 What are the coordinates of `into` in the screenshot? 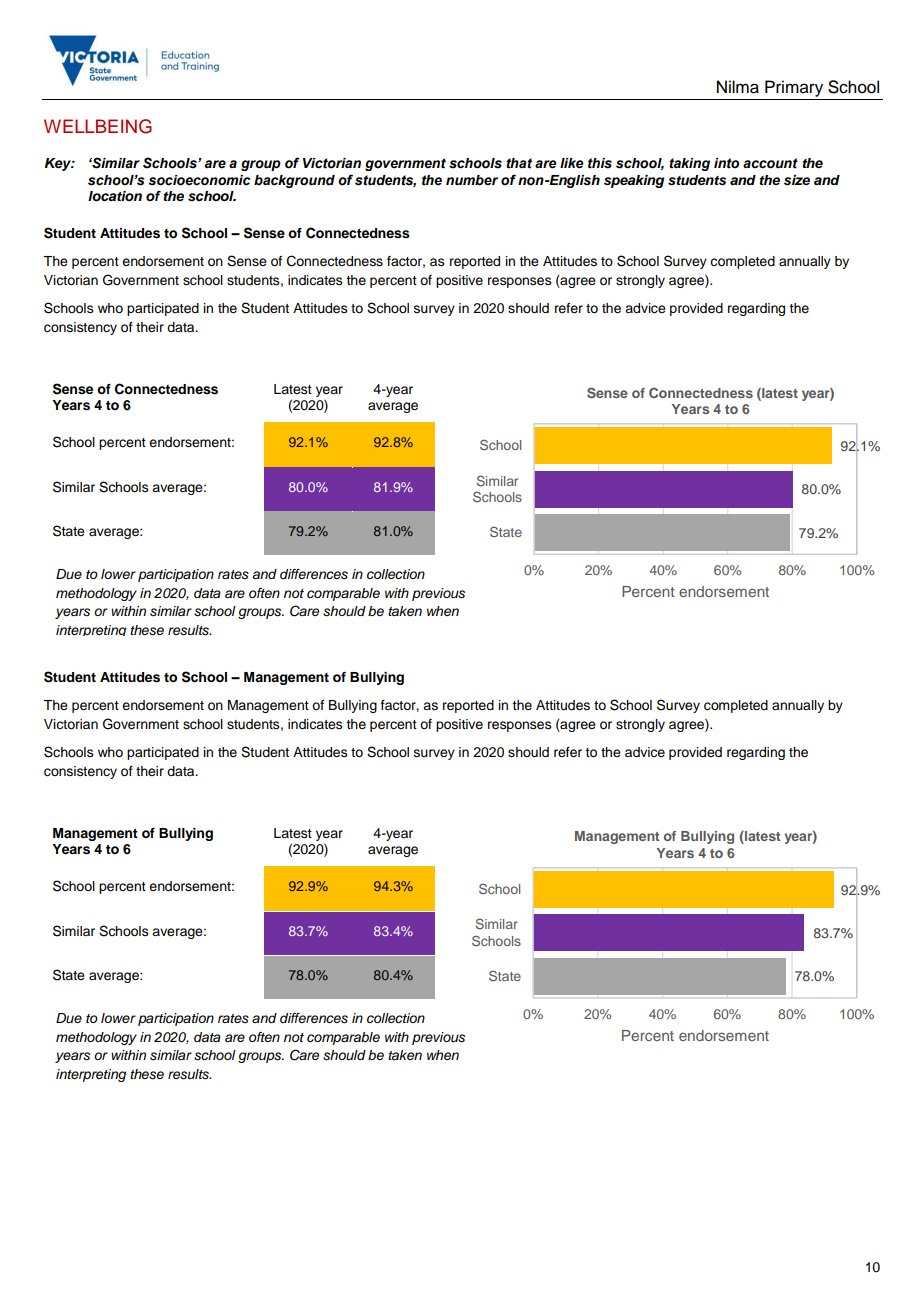 It's located at (726, 163).
